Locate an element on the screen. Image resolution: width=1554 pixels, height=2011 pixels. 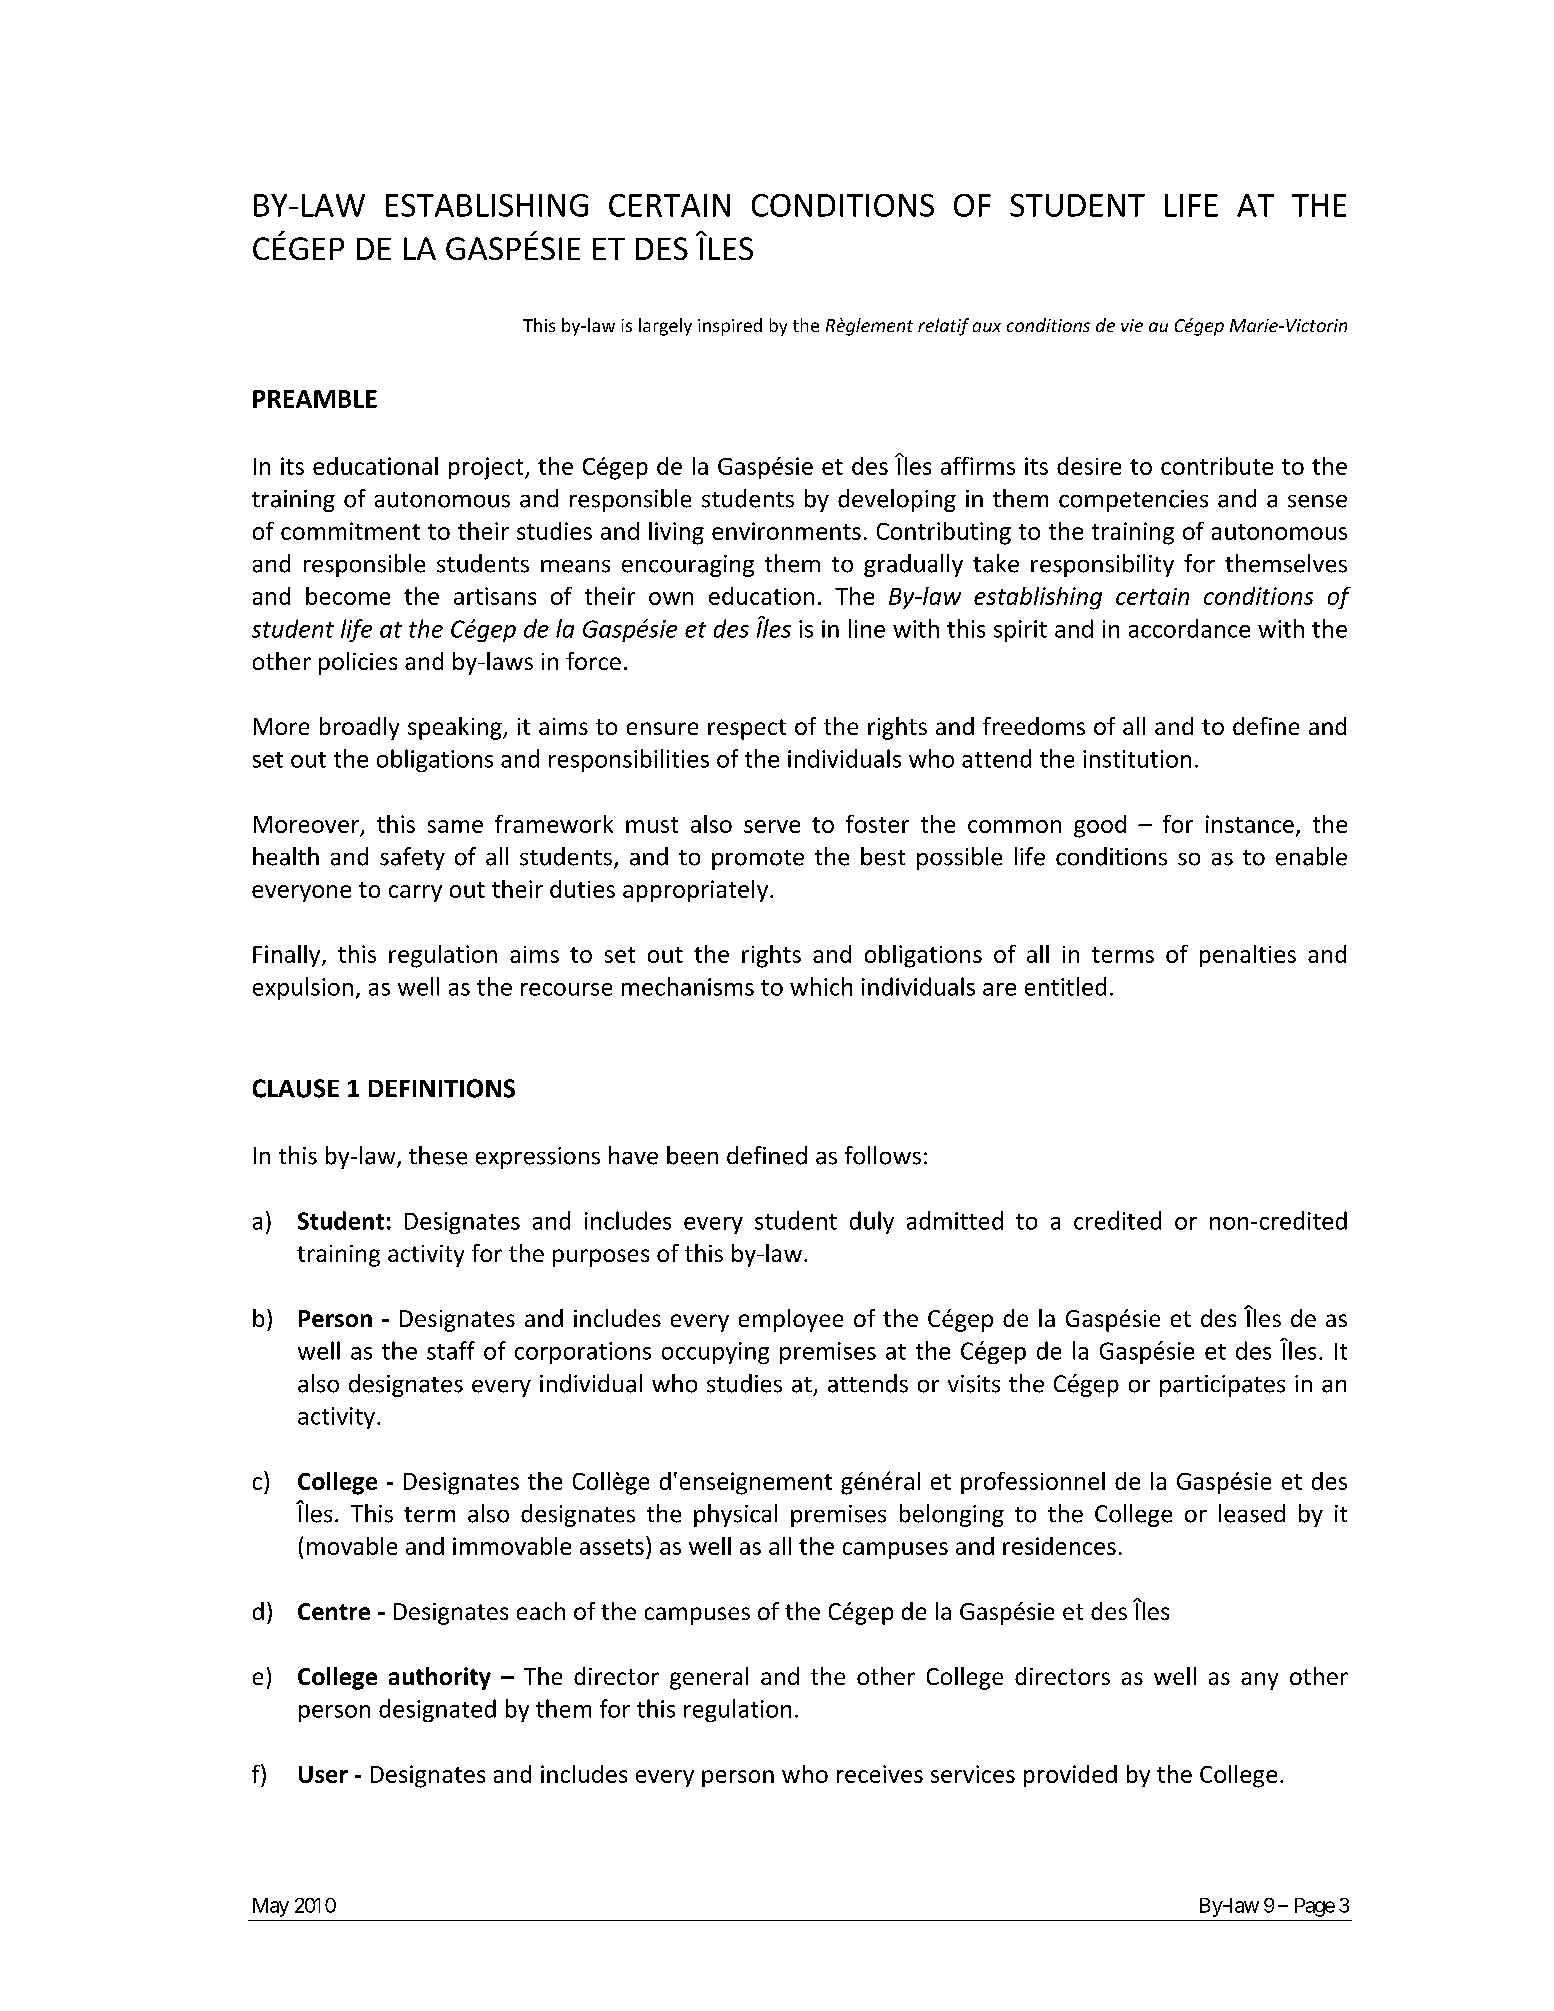
inspired is located at coordinates (730, 327).
